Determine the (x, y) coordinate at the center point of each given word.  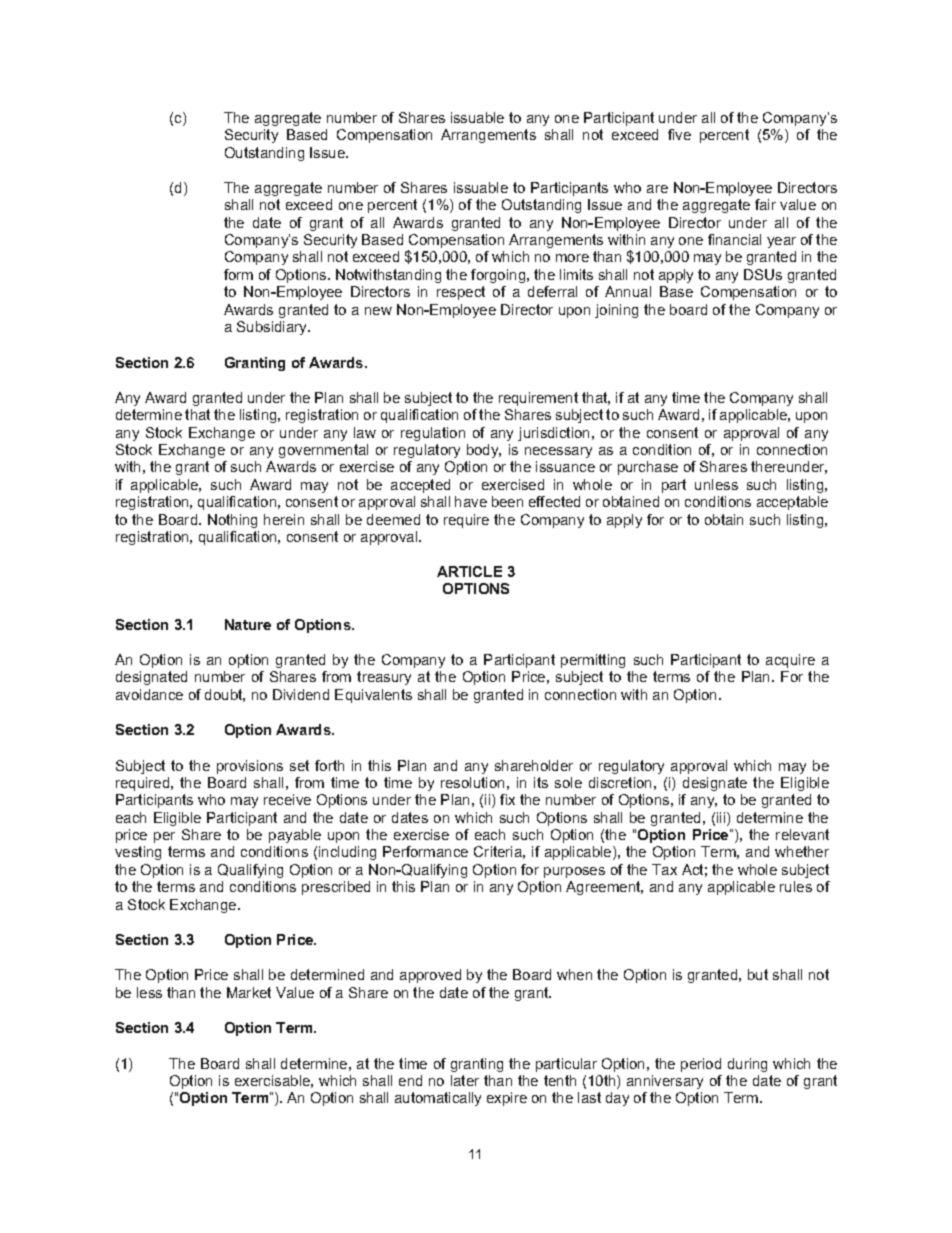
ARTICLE (469, 571)
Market (249, 992)
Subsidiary (273, 328)
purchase (648, 468)
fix (507, 799)
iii (722, 819)
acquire (790, 661)
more (572, 258)
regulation (433, 434)
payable (295, 836)
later (465, 1080)
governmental (323, 451)
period (701, 1065)
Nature (248, 624)
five (679, 134)
